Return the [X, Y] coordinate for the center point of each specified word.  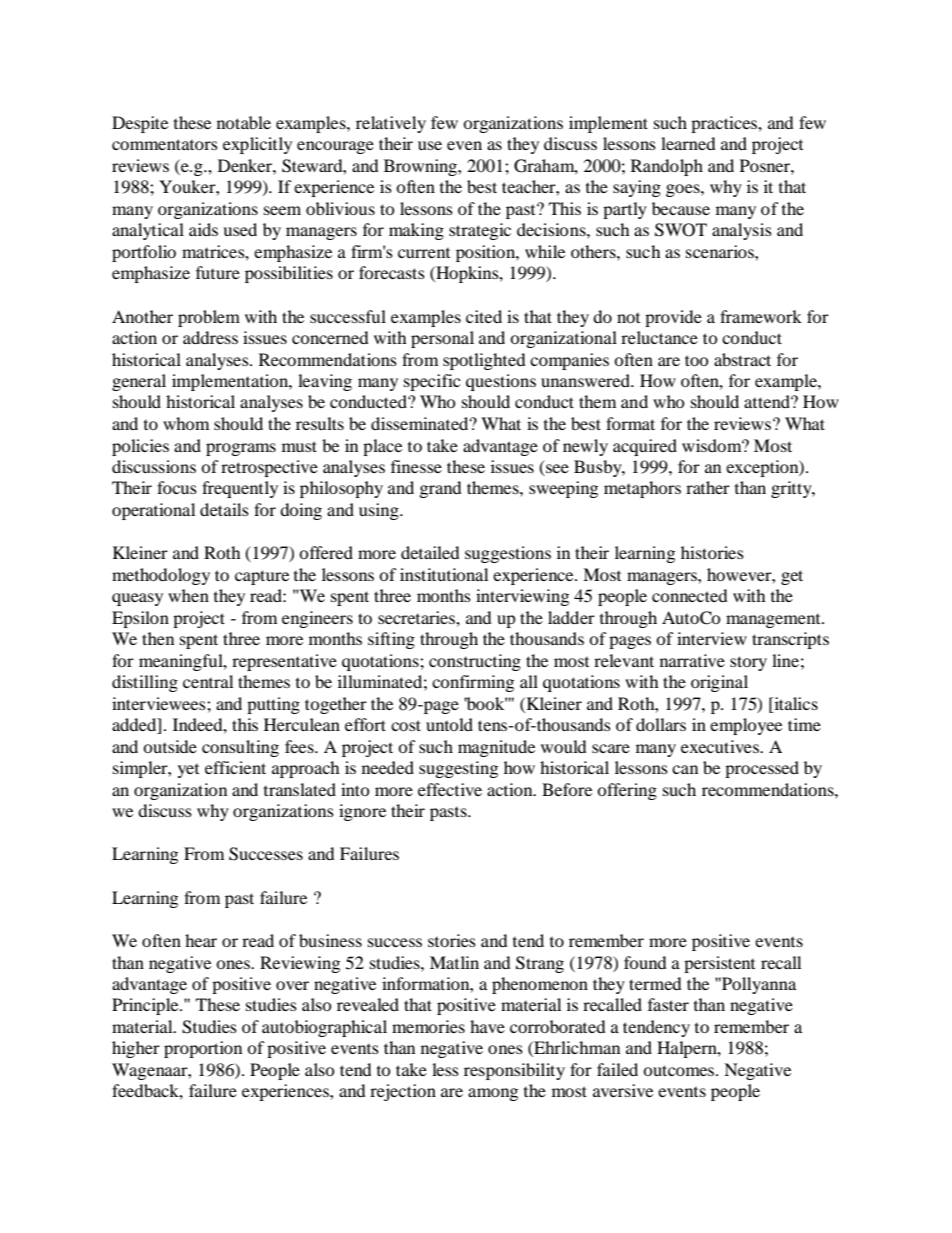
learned [688, 143]
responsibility [514, 1071]
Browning [421, 167]
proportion [203, 1049]
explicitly [257, 145]
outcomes [680, 1070]
